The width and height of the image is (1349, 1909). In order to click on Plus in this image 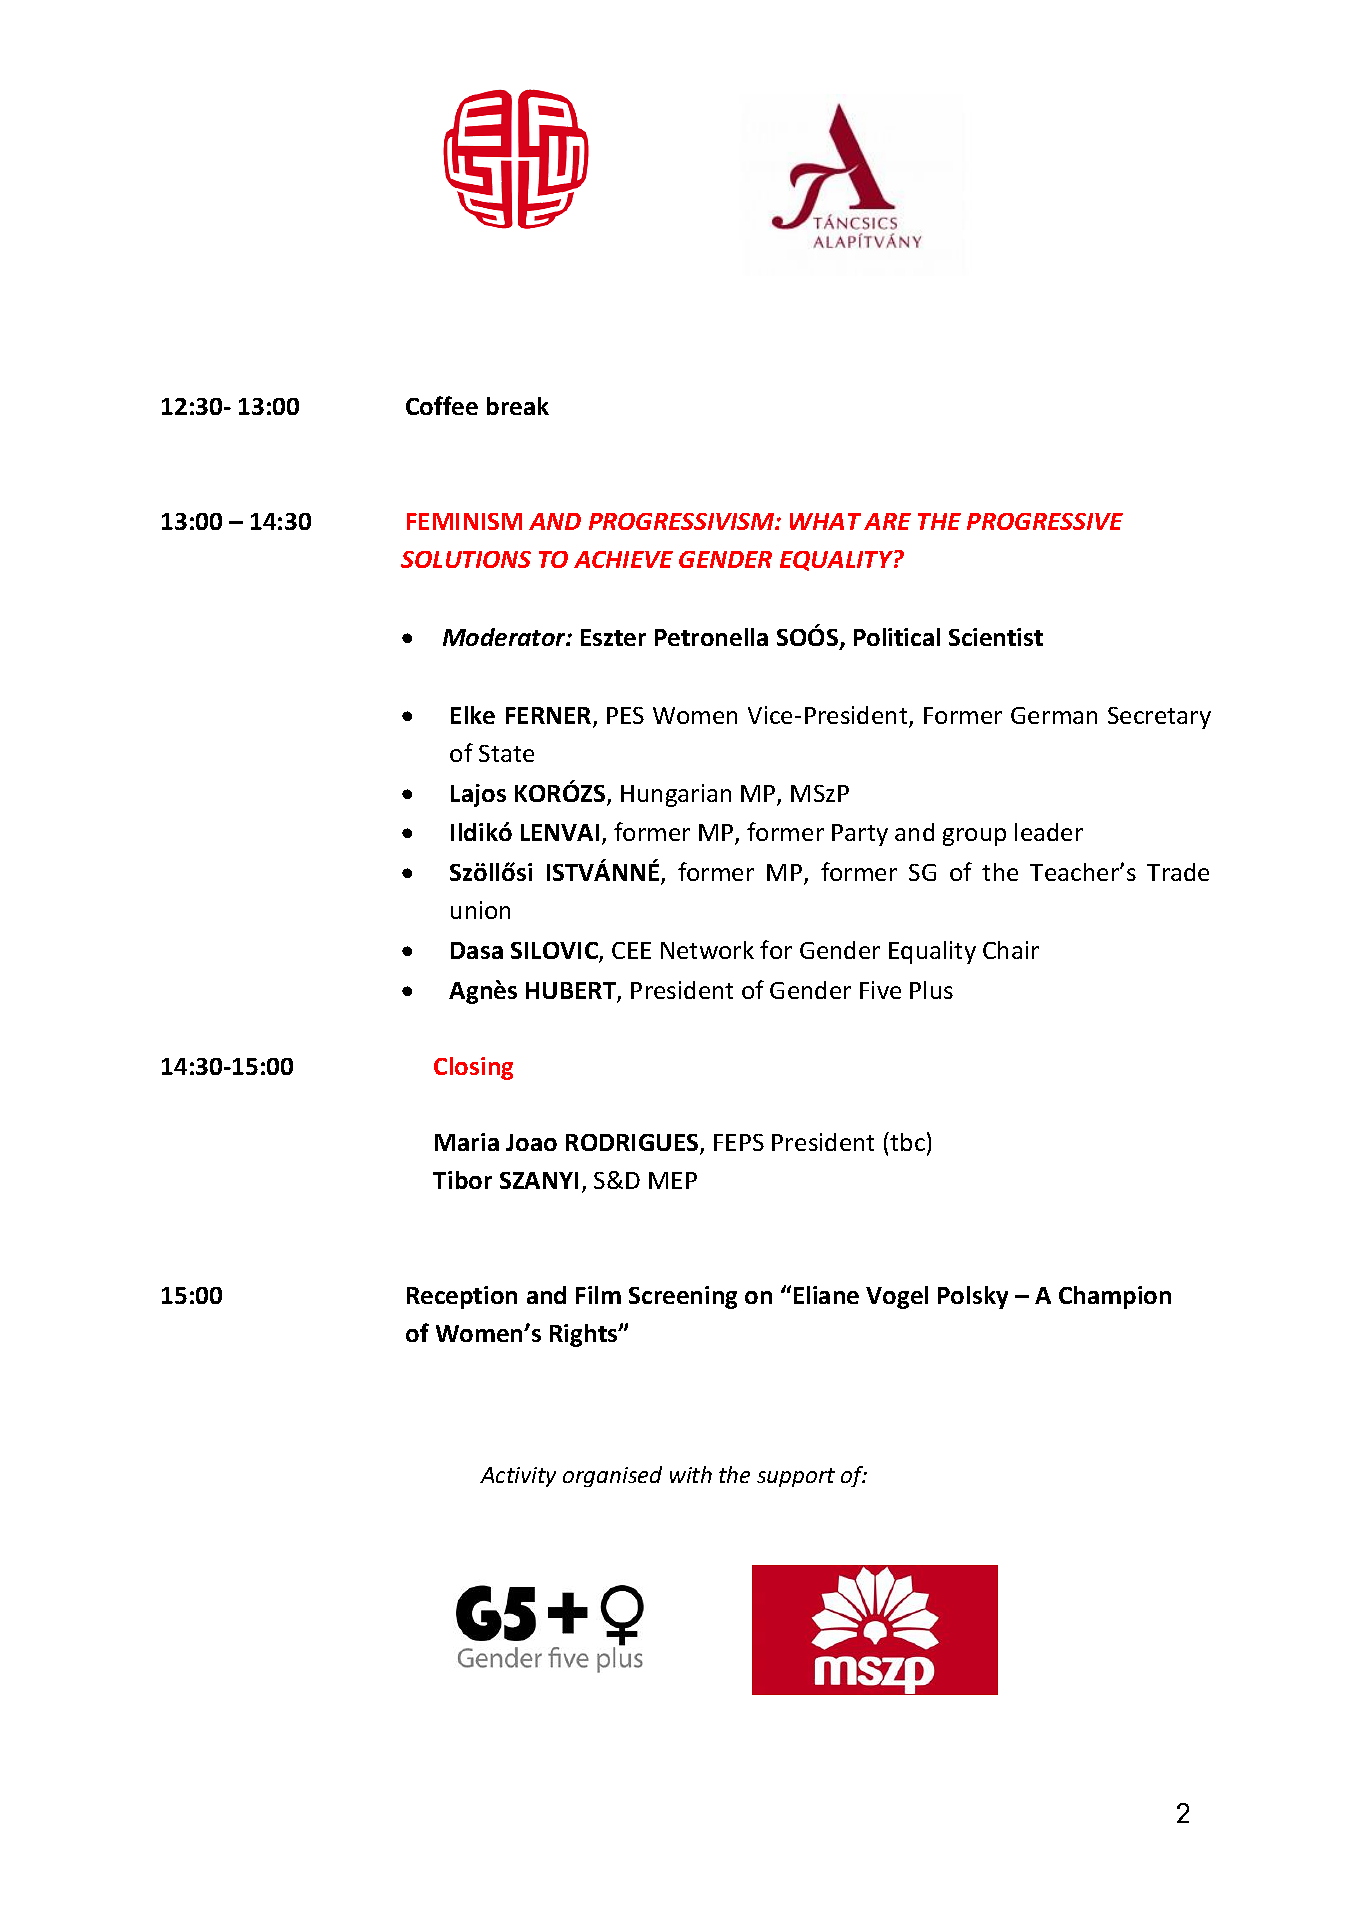, I will do `click(931, 990)`.
